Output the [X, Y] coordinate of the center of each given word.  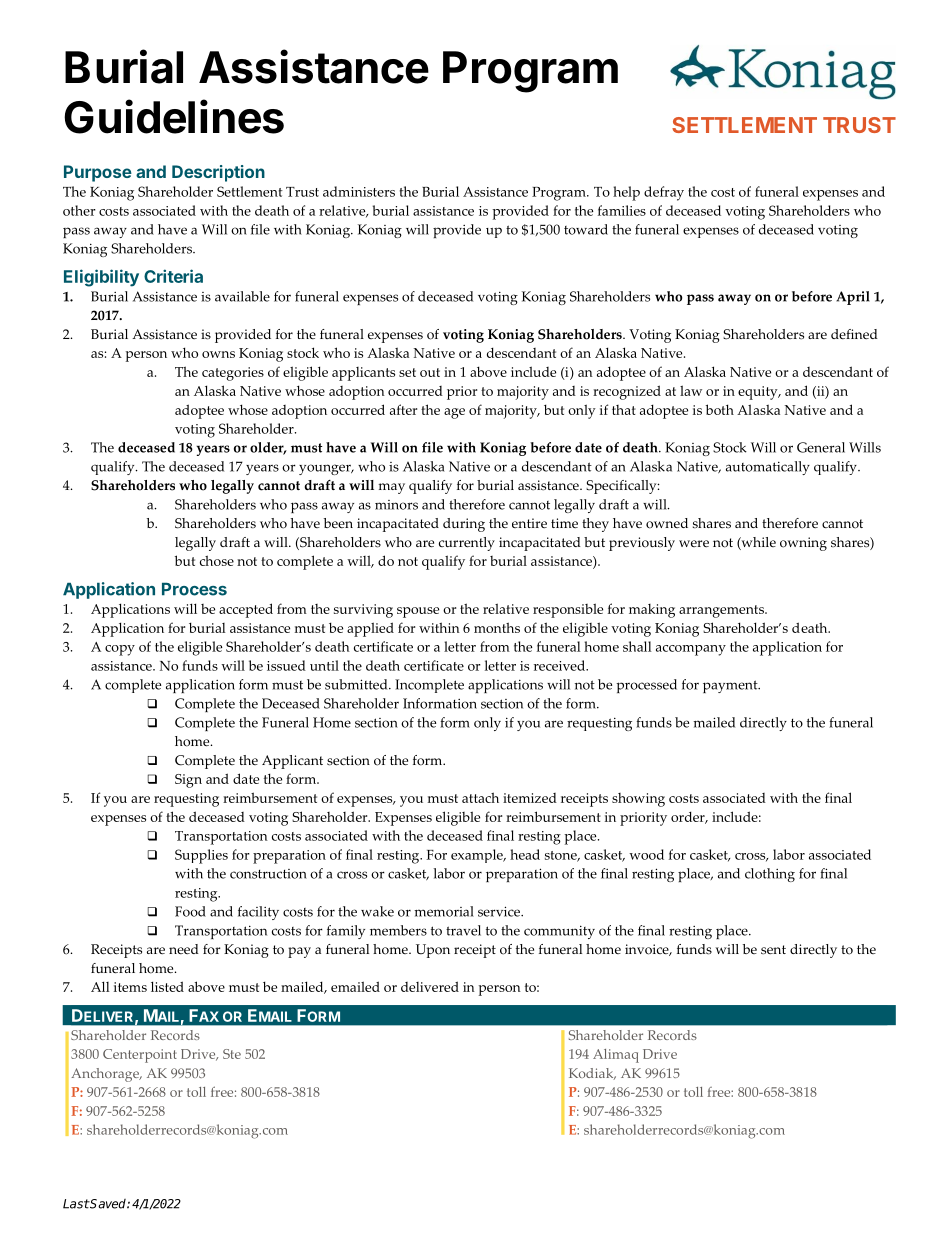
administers [359, 191]
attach [480, 797]
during [464, 525]
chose [217, 560]
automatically [768, 468]
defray [664, 193]
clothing [770, 875]
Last [76, 1204]
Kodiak [592, 1074]
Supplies [201, 856]
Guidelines [174, 116]
